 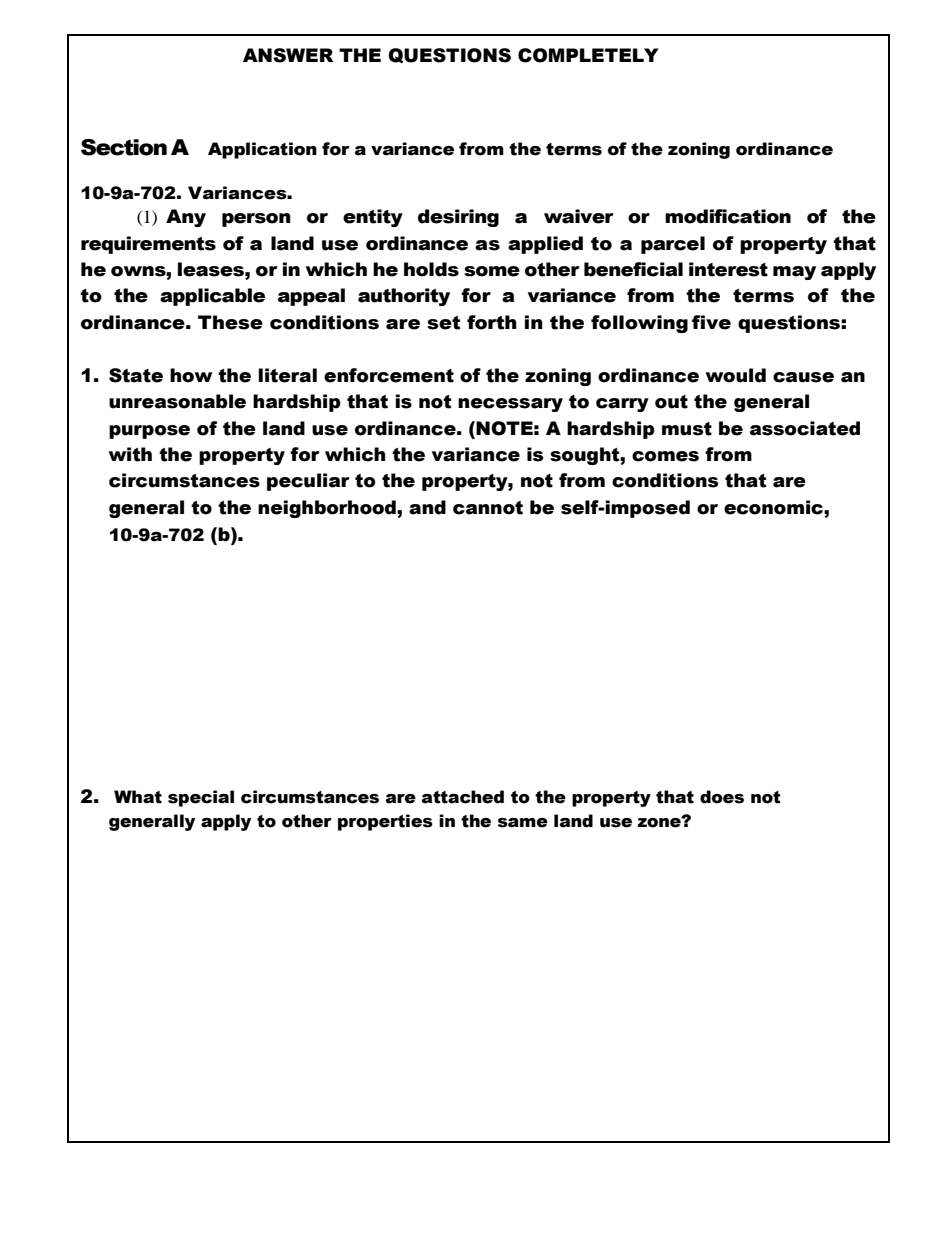 I want to click on necessary, so click(x=510, y=405).
